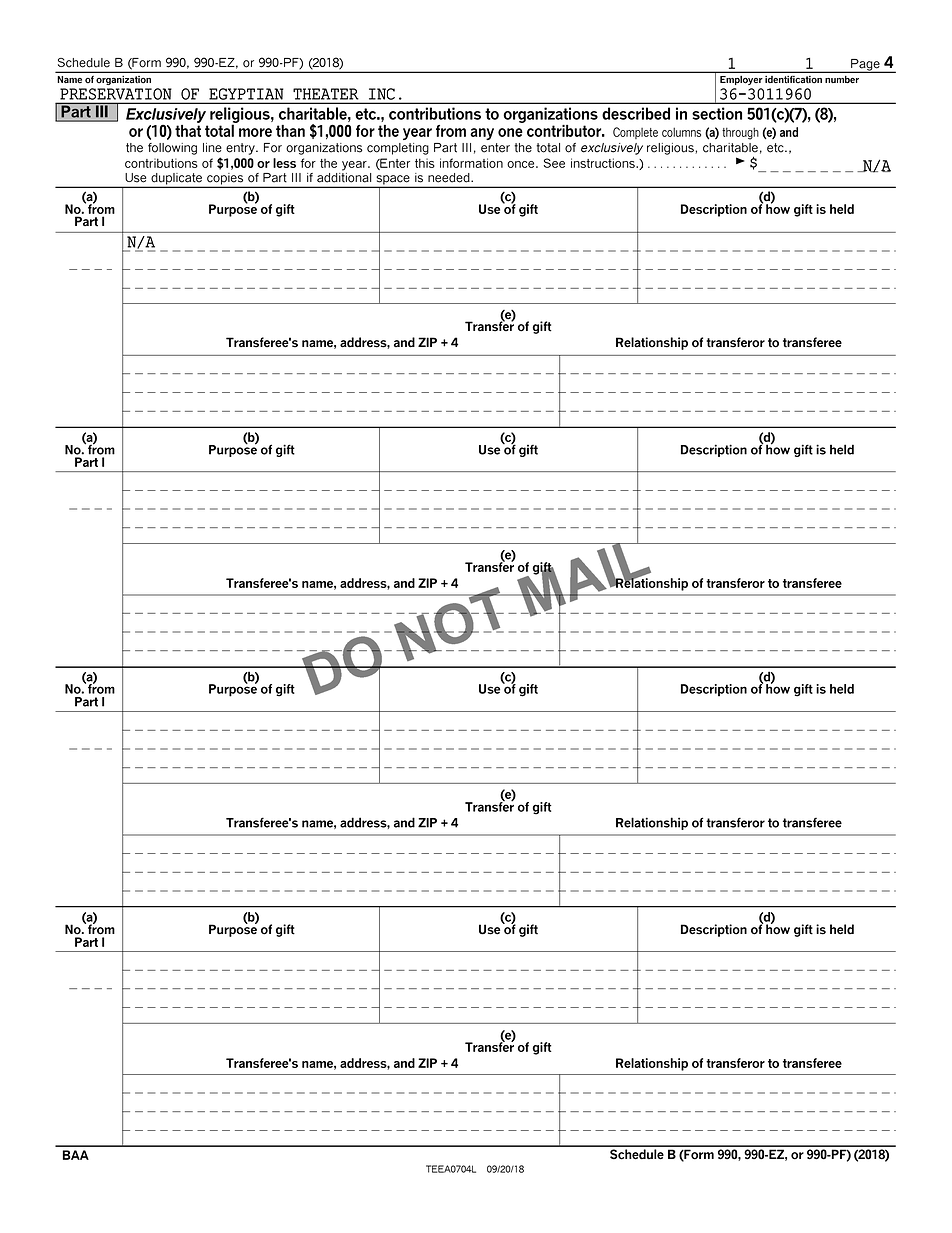 The image size is (952, 1233). Describe the element at coordinates (284, 163) in the screenshot. I see `less` at that location.
